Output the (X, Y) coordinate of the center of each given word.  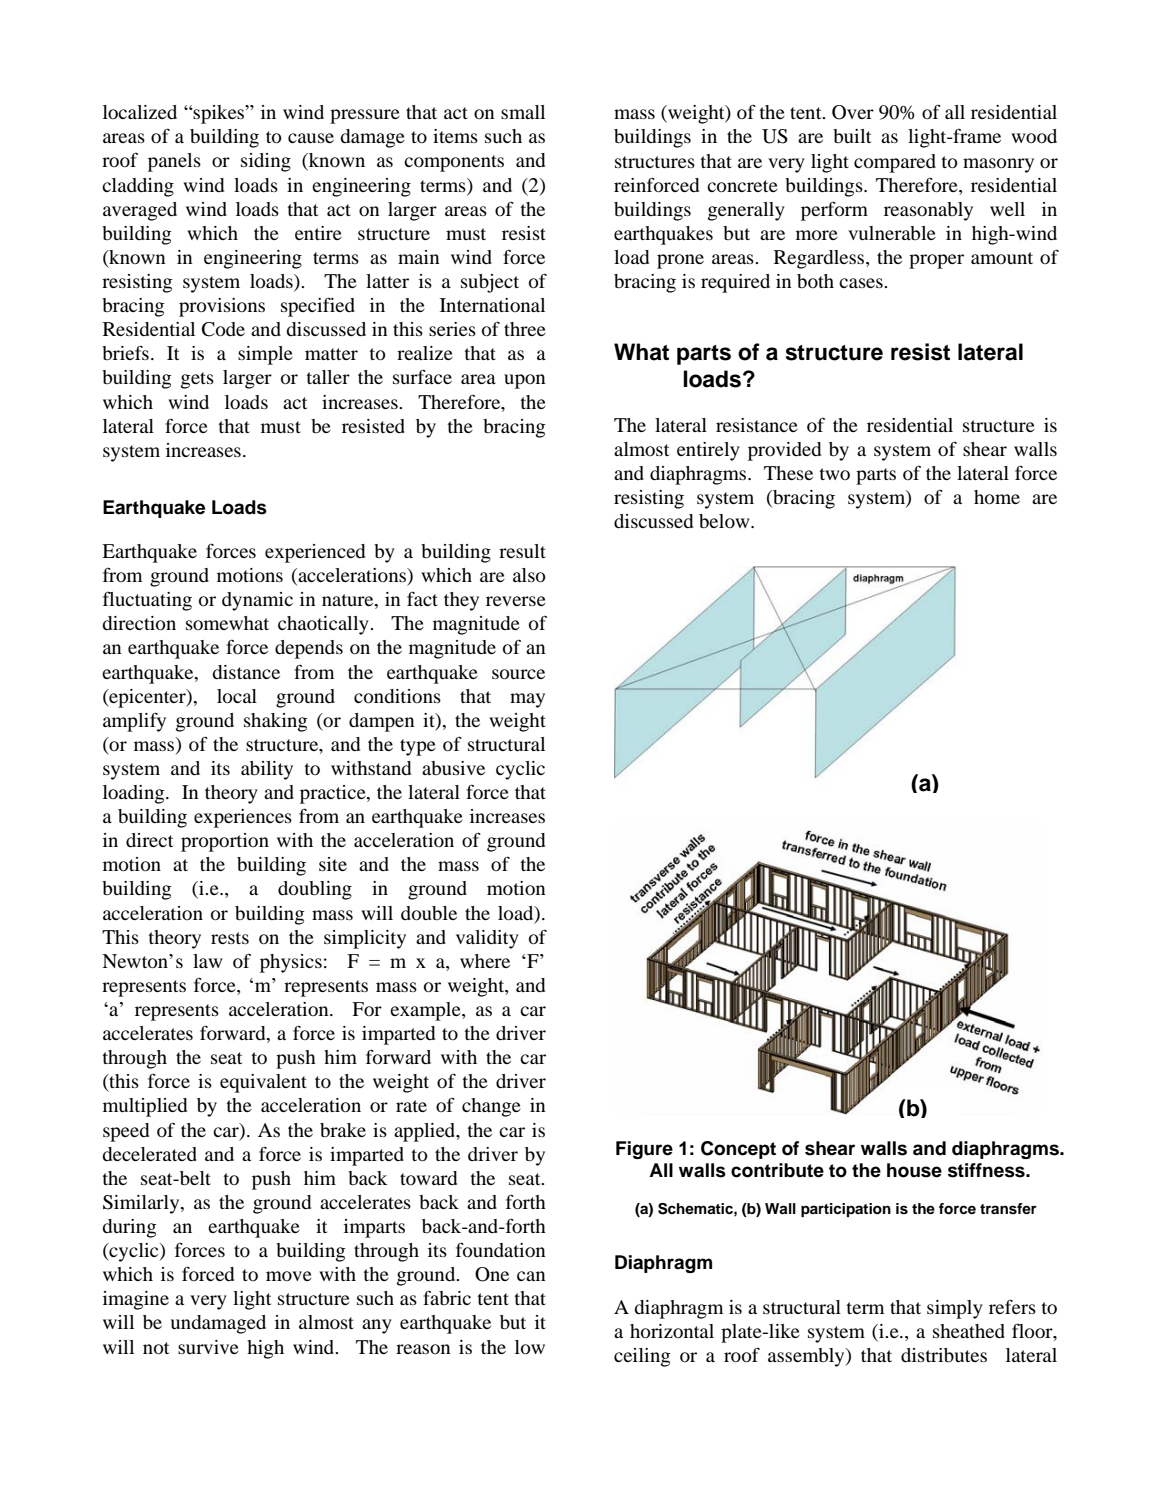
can (531, 1276)
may (527, 700)
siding (266, 162)
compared (895, 163)
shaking (275, 722)
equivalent (263, 1083)
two (834, 474)
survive (208, 1347)
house (914, 1170)
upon (525, 381)
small (523, 112)
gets (197, 380)
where (485, 961)
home (997, 497)
